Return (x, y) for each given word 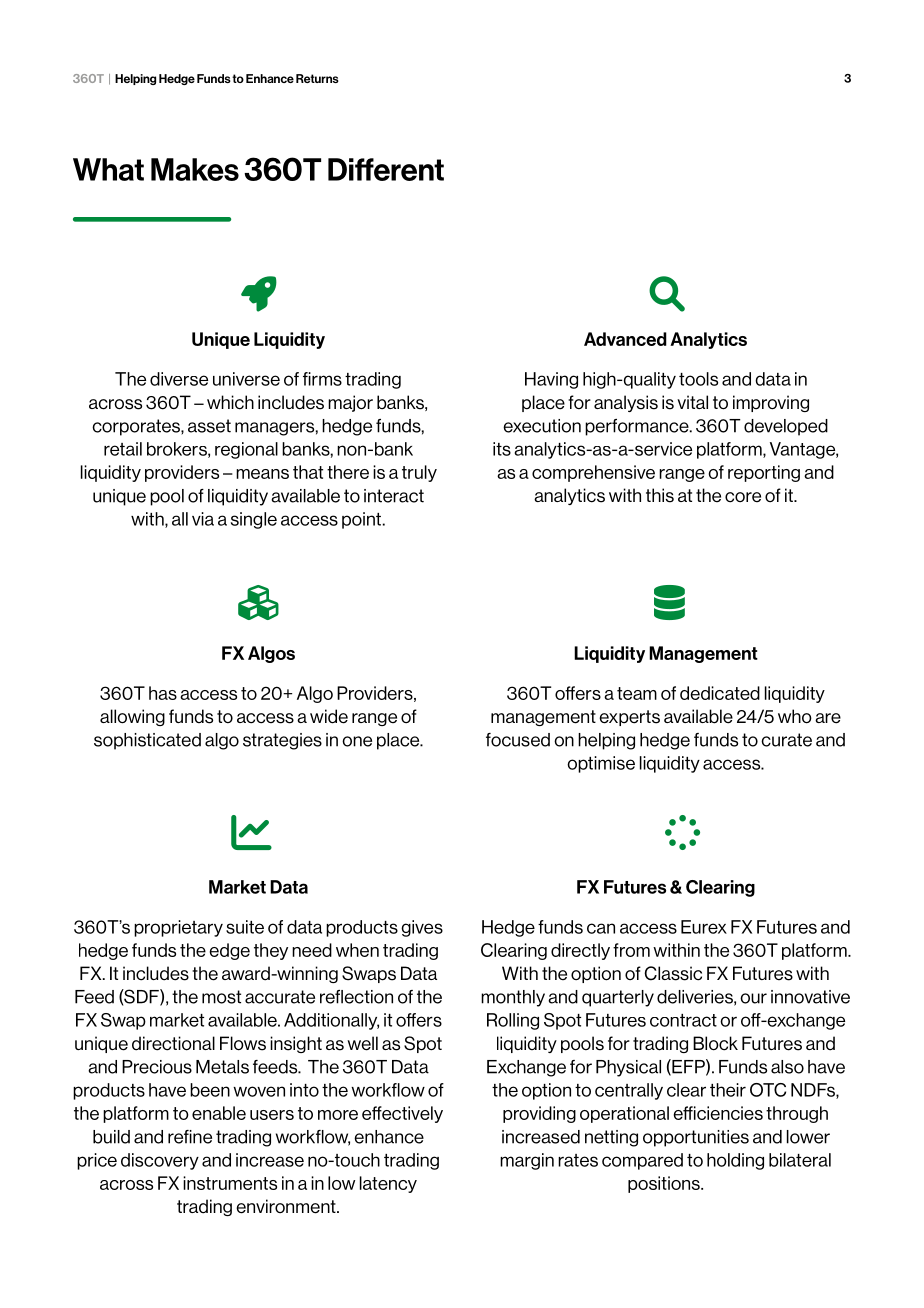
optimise (601, 764)
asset (209, 426)
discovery (160, 1161)
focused (518, 740)
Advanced (625, 339)
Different (386, 169)
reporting (764, 473)
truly (419, 473)
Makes (195, 169)
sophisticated (147, 741)
